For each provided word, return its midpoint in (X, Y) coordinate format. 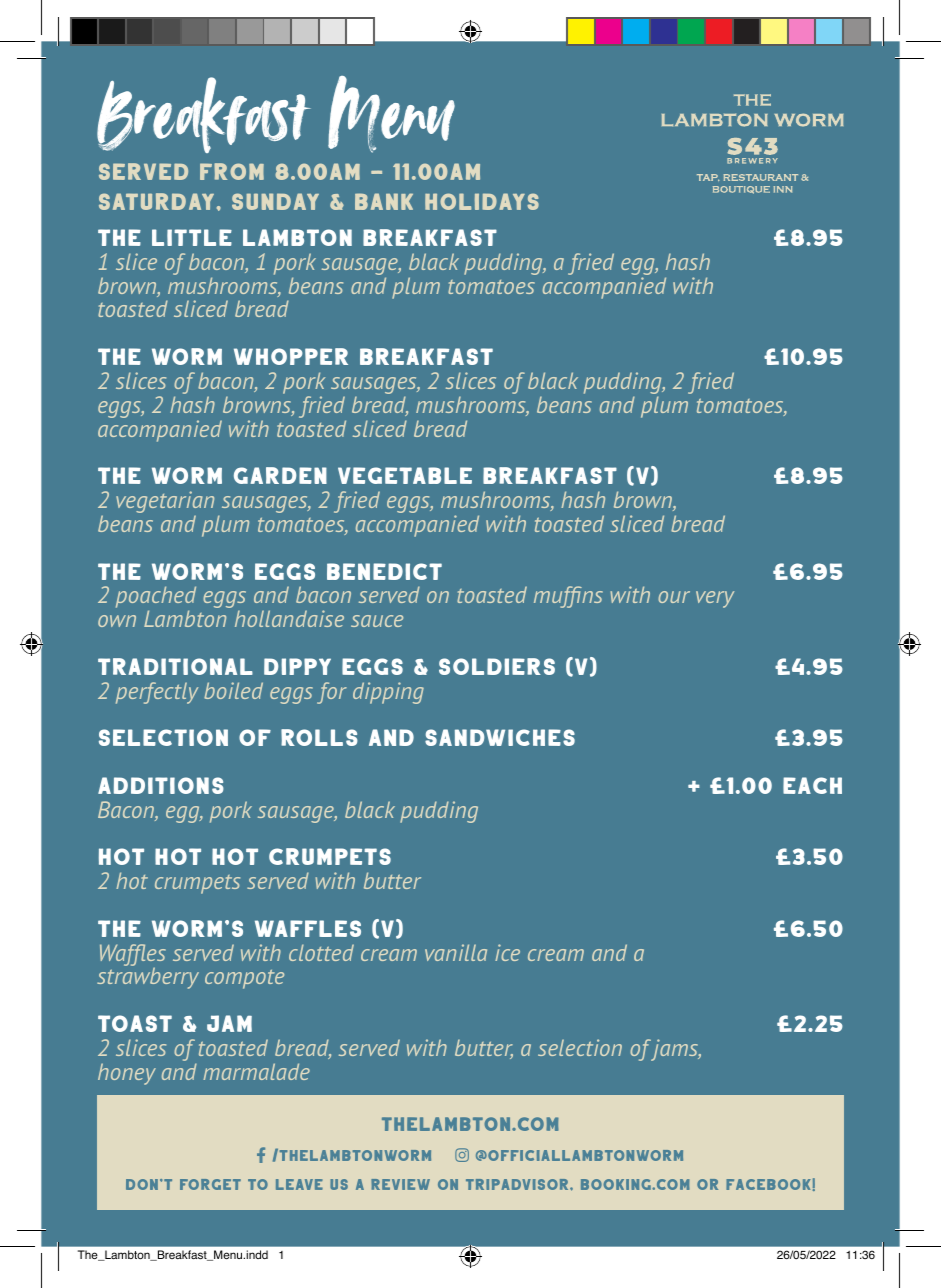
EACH (812, 785)
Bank (384, 201)
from (232, 171)
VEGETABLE (405, 475)
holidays (482, 201)
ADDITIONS (161, 785)
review (400, 1184)
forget (210, 1184)
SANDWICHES (500, 737)
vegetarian (165, 503)
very (715, 599)
